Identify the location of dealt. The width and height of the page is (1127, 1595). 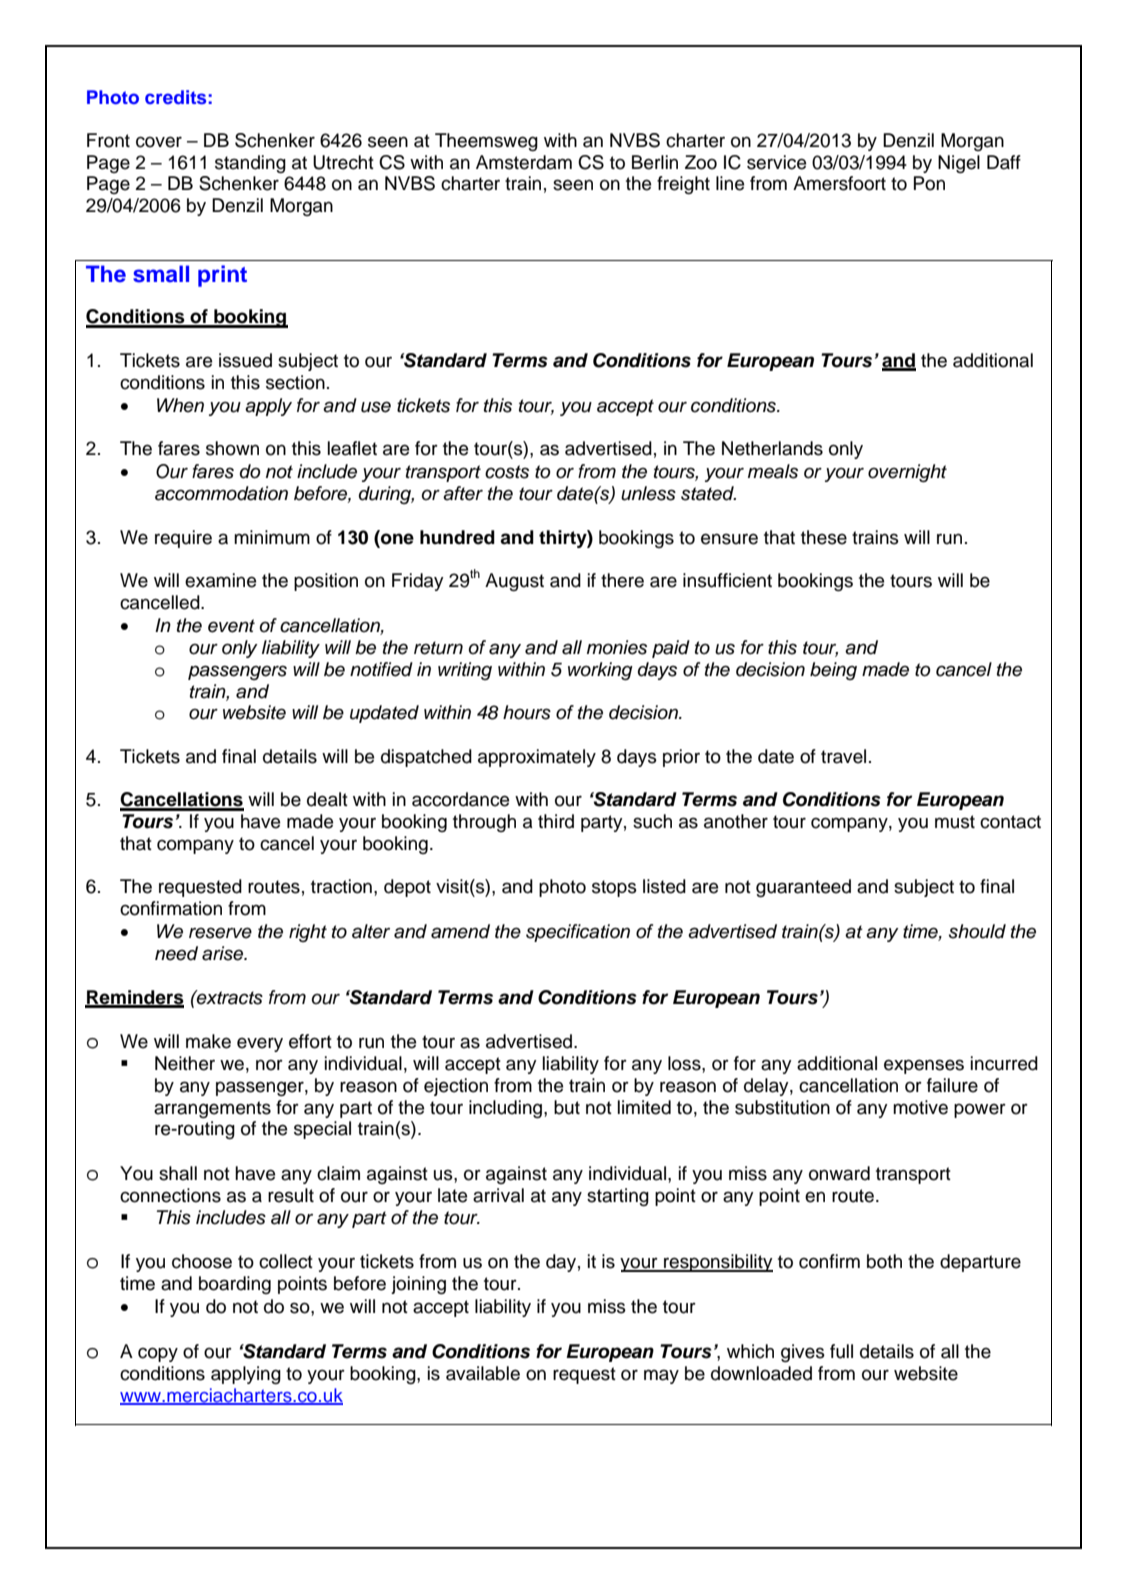
(327, 799).
